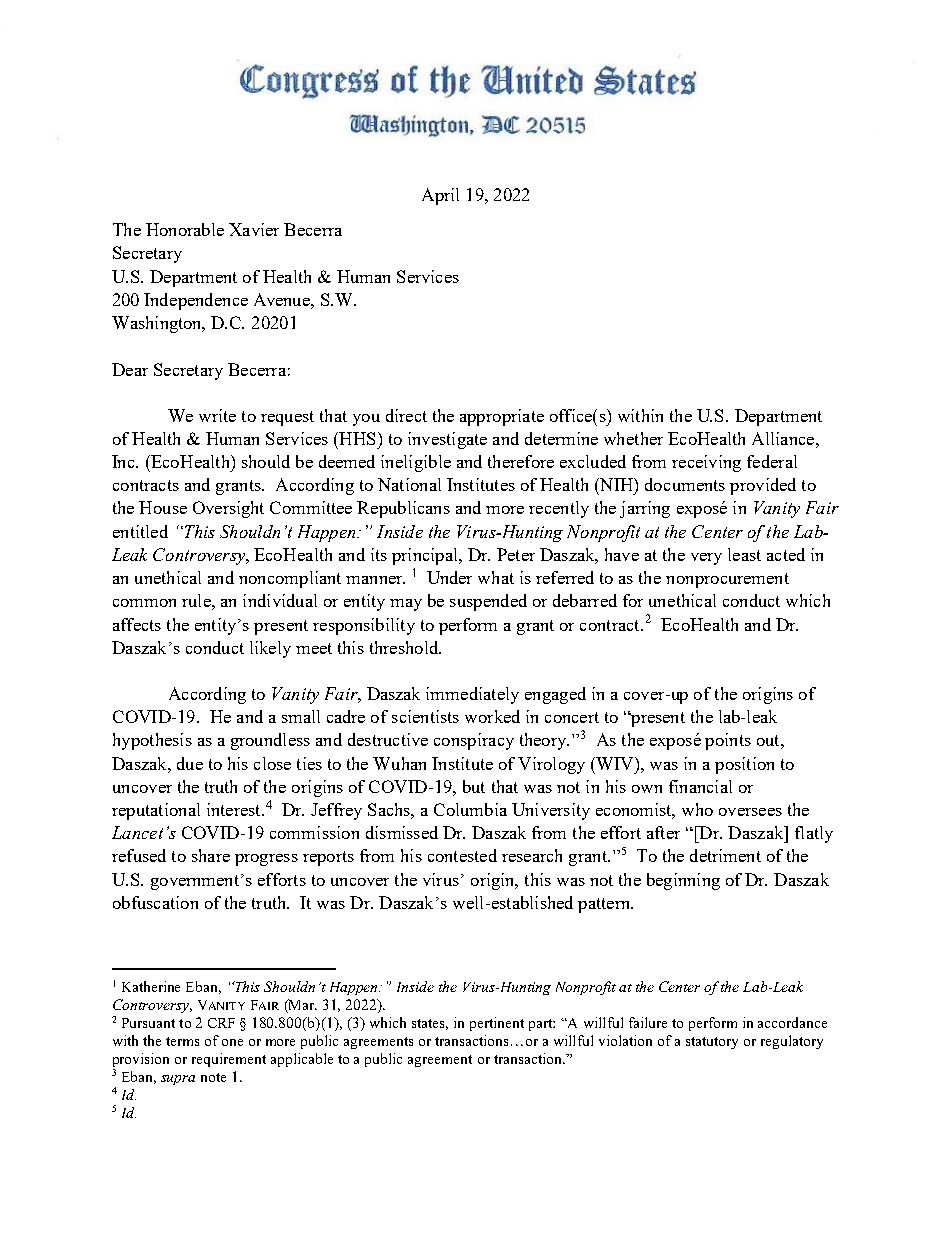 The image size is (952, 1233). Describe the element at coordinates (440, 196) in the screenshot. I see `April` at that location.
